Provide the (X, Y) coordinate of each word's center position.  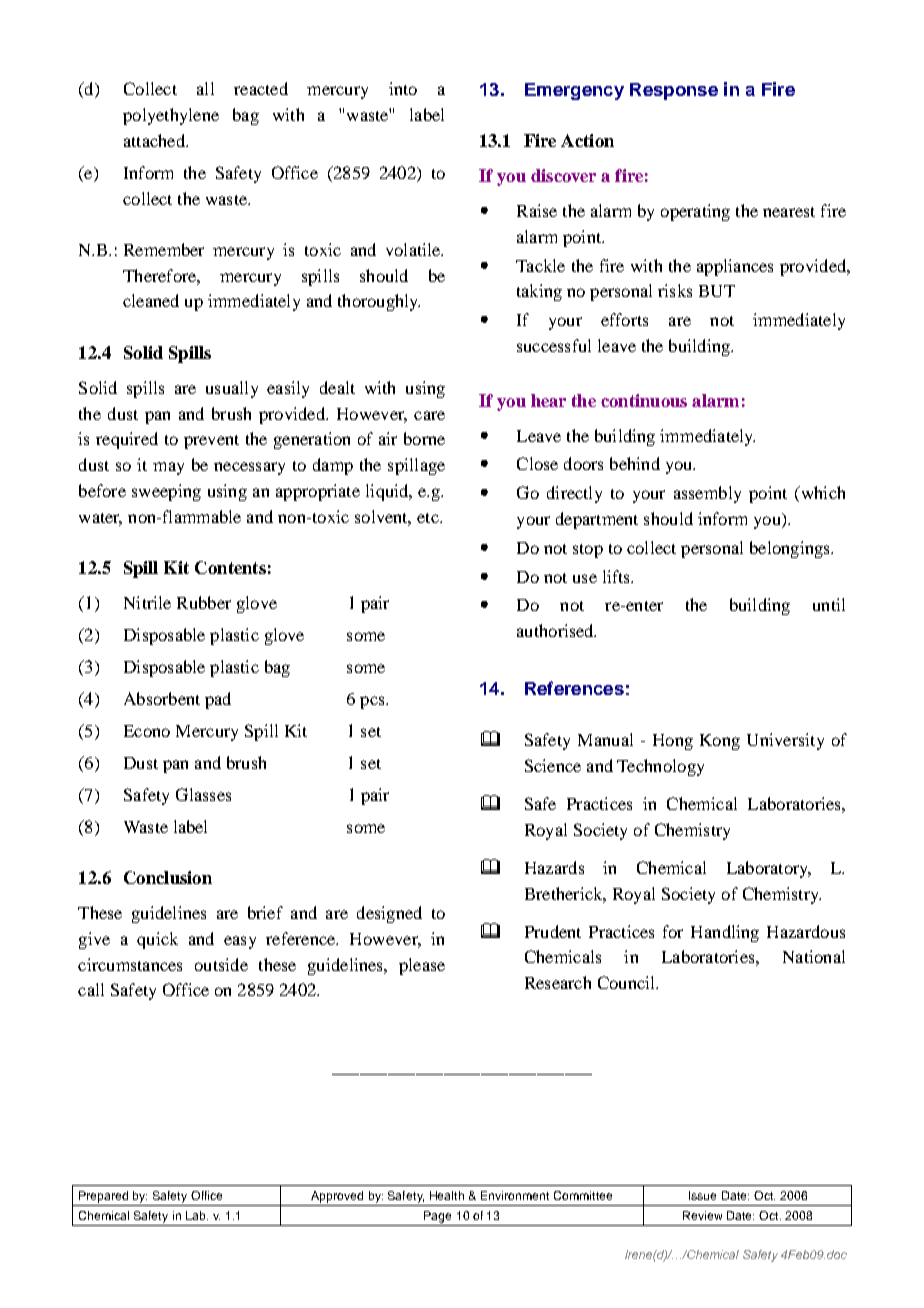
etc (429, 518)
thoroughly (379, 302)
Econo (147, 731)
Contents (230, 567)
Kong (720, 742)
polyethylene (171, 116)
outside (221, 964)
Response (674, 91)
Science (553, 765)
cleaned (151, 300)
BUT (717, 291)
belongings (791, 549)
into (403, 88)
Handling (725, 933)
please (422, 966)
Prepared (103, 1197)
